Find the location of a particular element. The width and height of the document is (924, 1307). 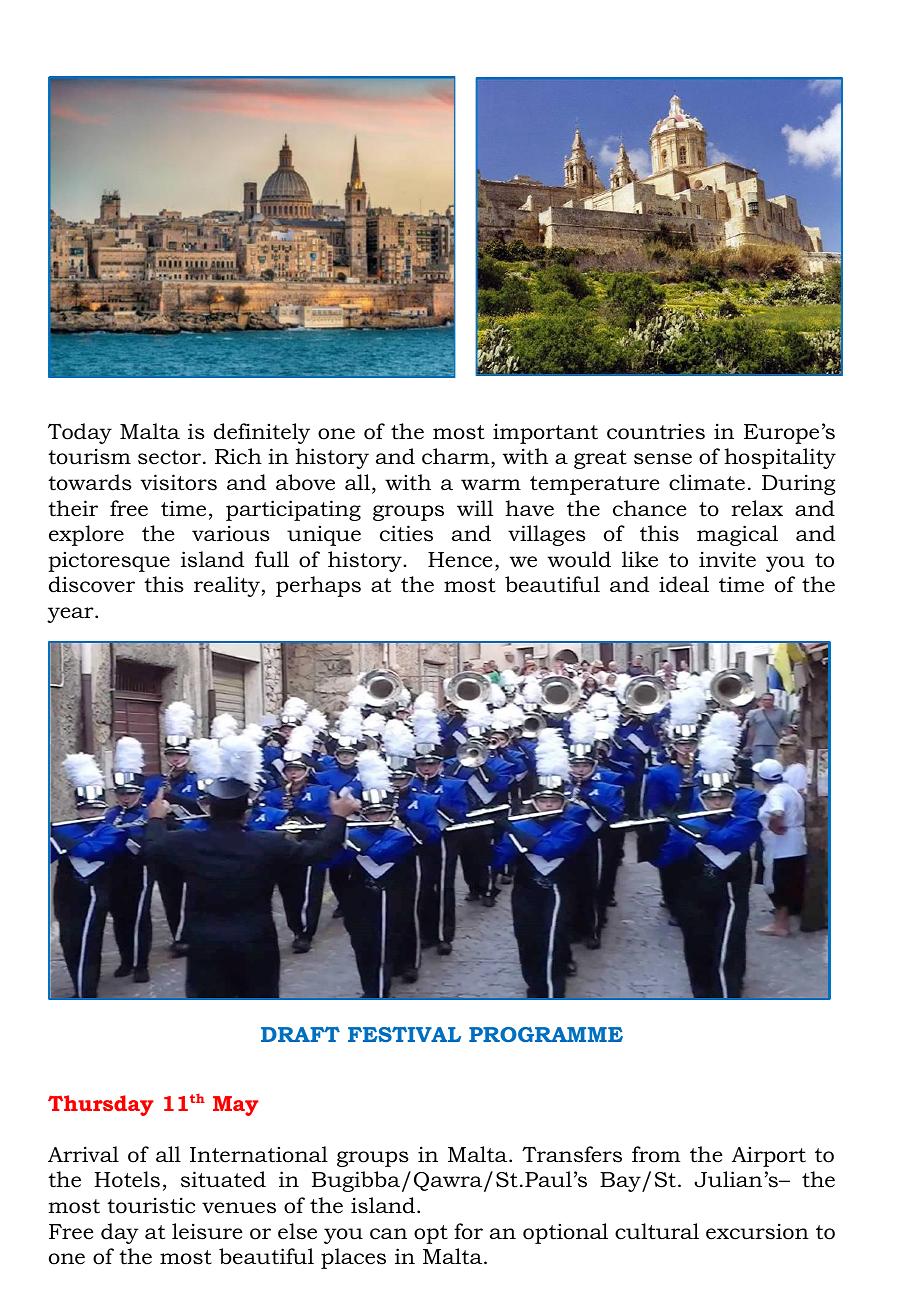

sense is located at coordinates (663, 459).
